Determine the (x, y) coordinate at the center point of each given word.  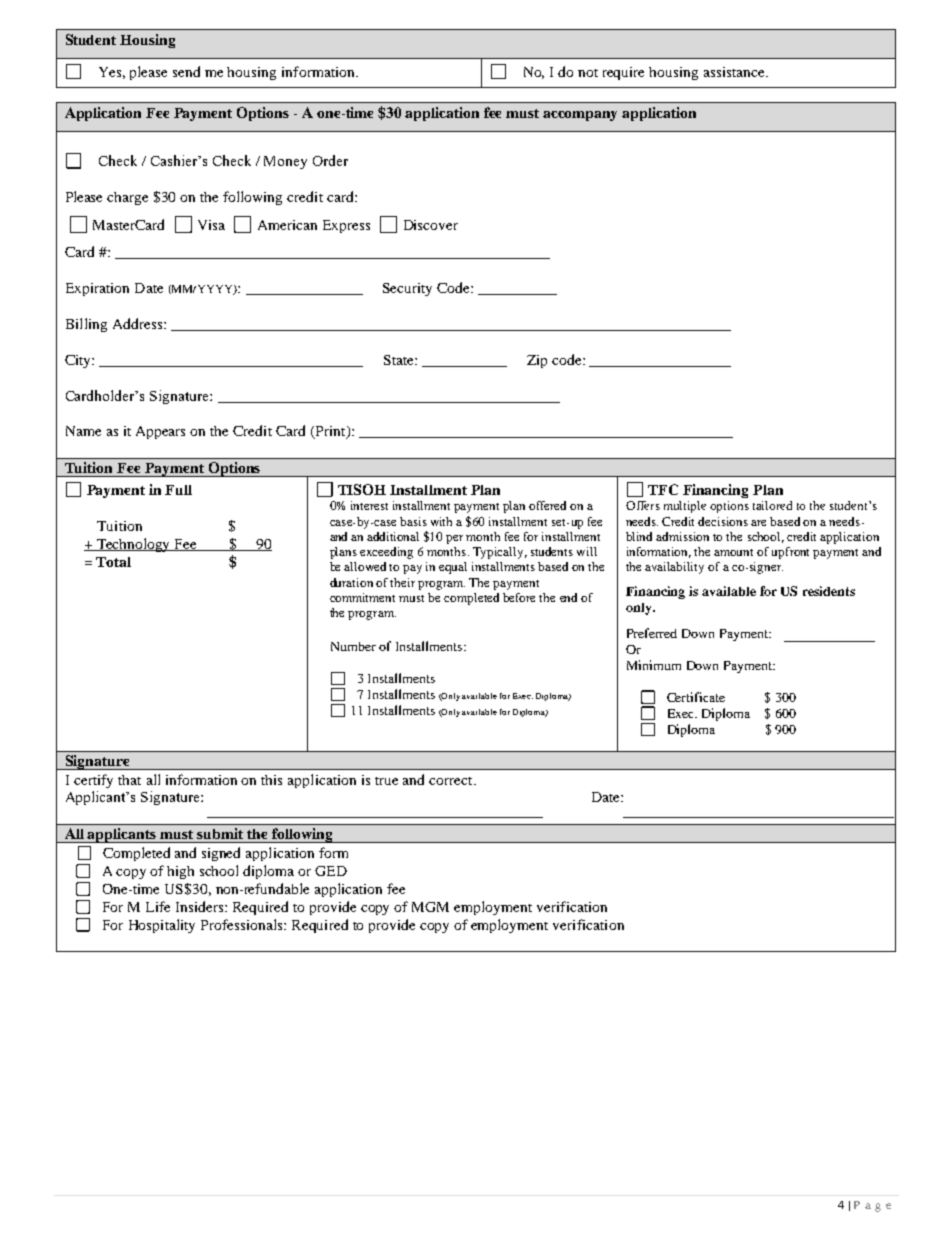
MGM (430, 907)
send (186, 71)
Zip (537, 361)
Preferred (652, 633)
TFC (663, 489)
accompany (580, 116)
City (79, 361)
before (519, 597)
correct (452, 781)
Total (113, 562)
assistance (735, 72)
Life (158, 906)
